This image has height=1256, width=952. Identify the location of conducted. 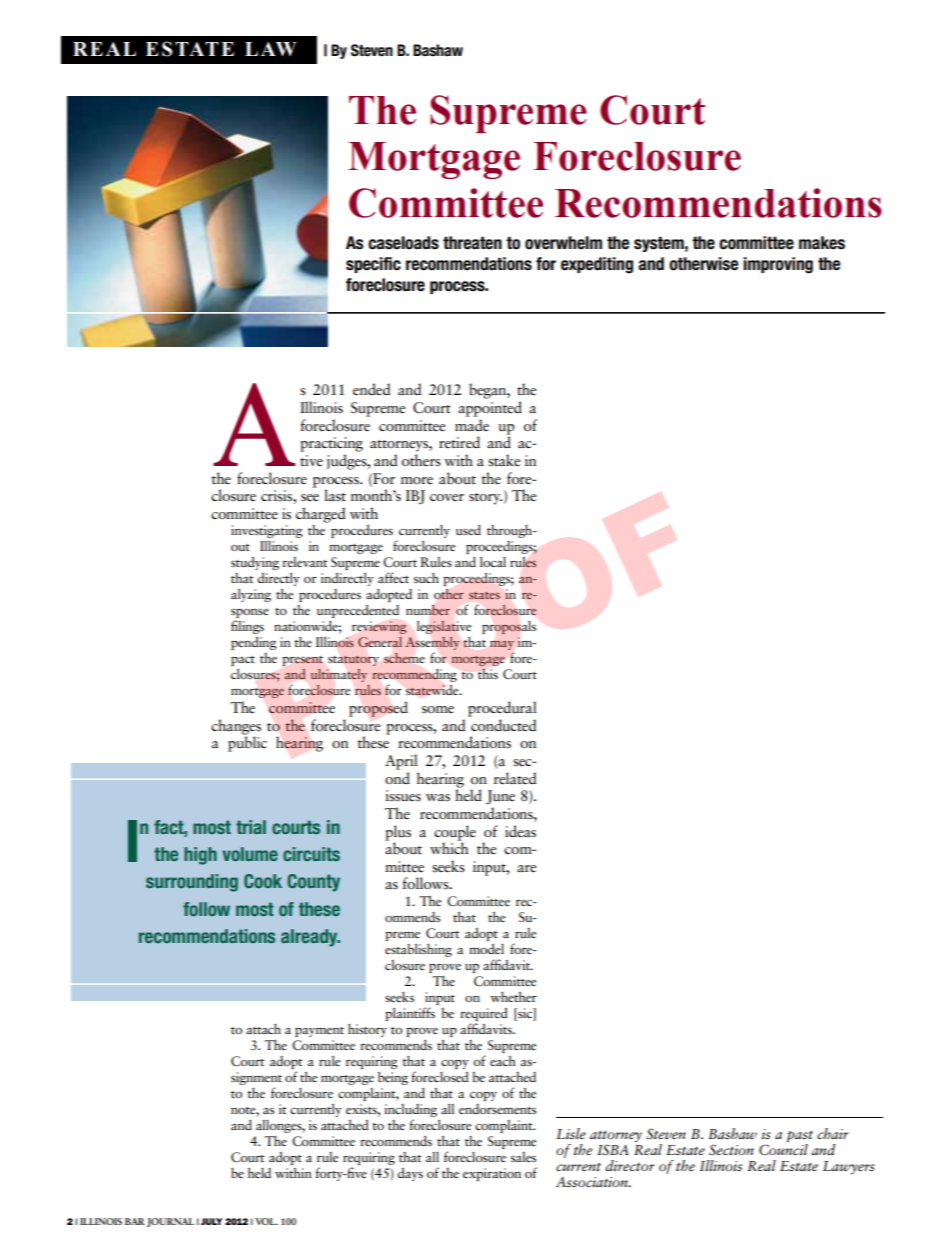
(503, 725).
